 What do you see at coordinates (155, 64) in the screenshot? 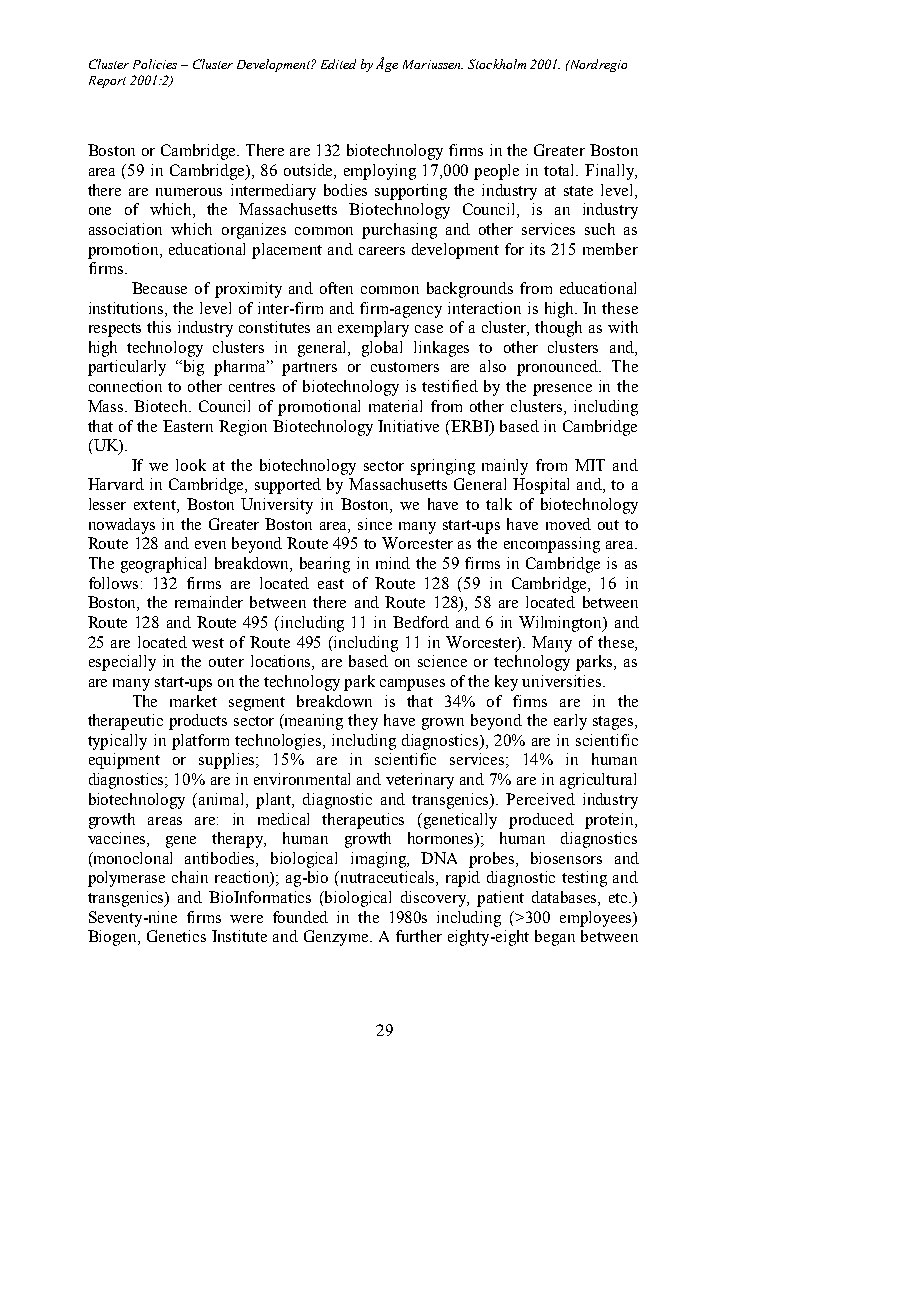
I see `Policies` at bounding box center [155, 64].
